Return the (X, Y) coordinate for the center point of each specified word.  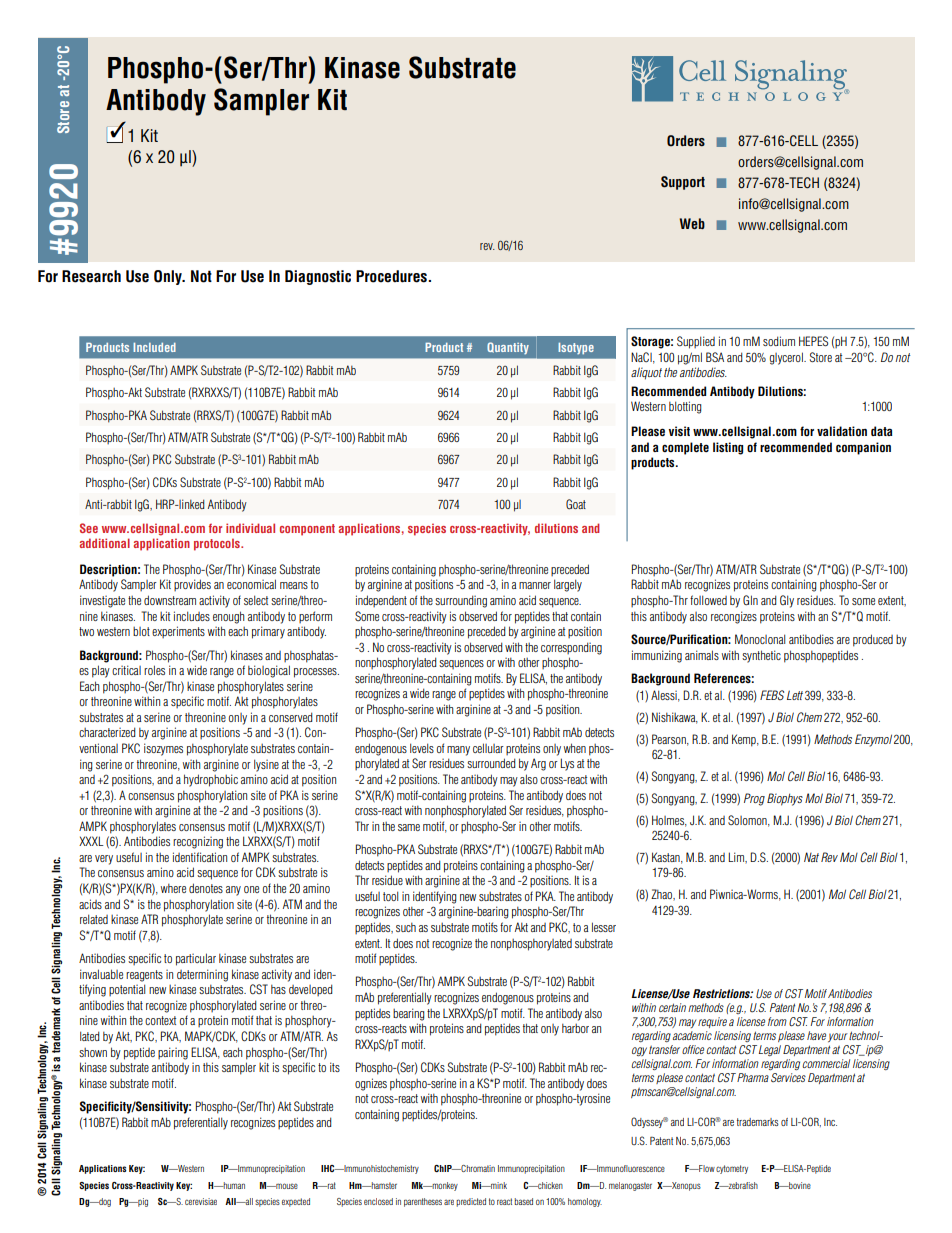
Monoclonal (760, 639)
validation (842, 431)
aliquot (646, 373)
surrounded (491, 763)
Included (154, 347)
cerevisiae (201, 1201)
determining (202, 975)
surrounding (461, 601)
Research (91, 276)
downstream (170, 600)
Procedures (392, 276)
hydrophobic (211, 780)
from (777, 1021)
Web (692, 223)
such (406, 927)
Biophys (785, 799)
